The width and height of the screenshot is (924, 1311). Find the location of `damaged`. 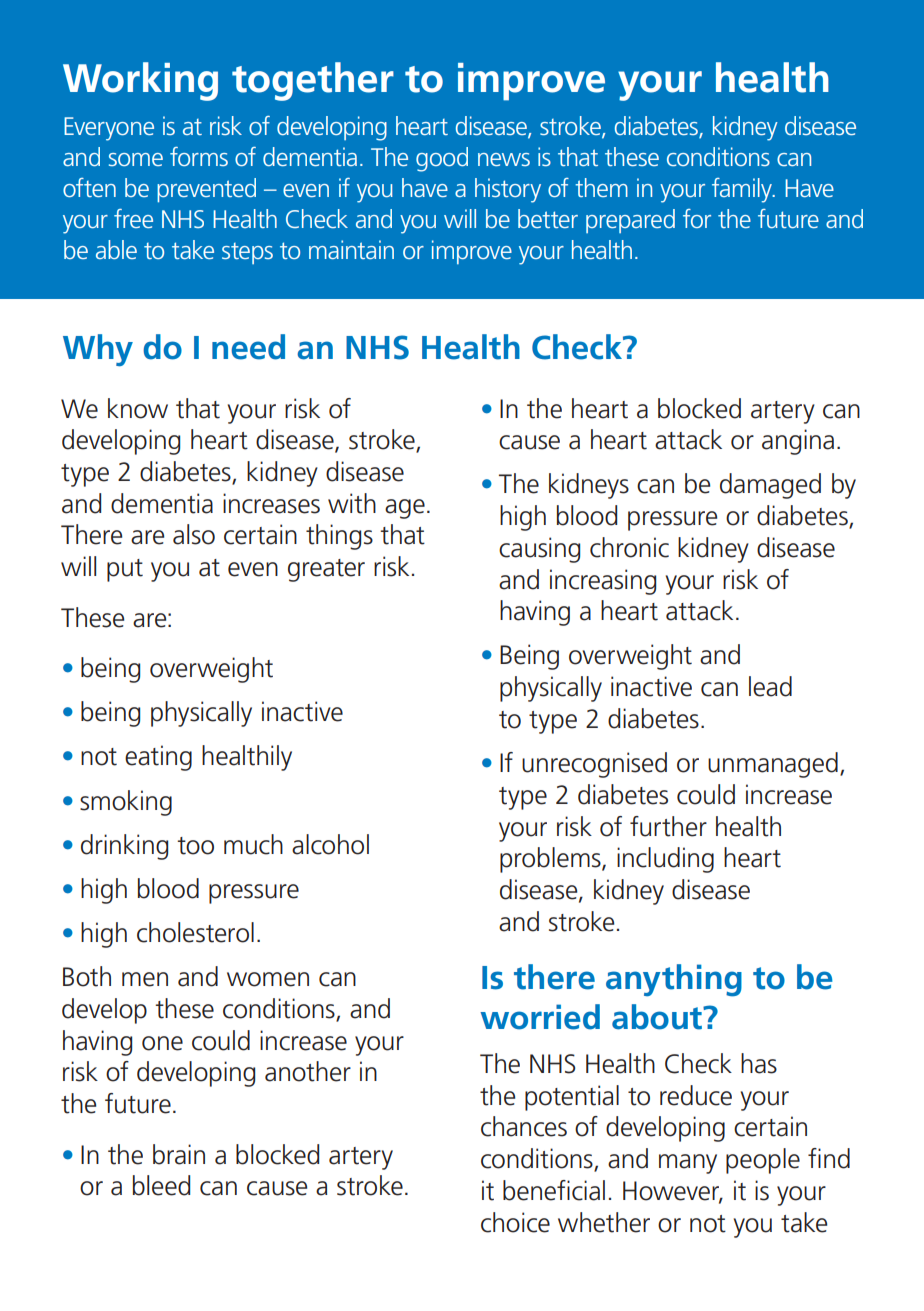

damaged is located at coordinates (770, 486).
